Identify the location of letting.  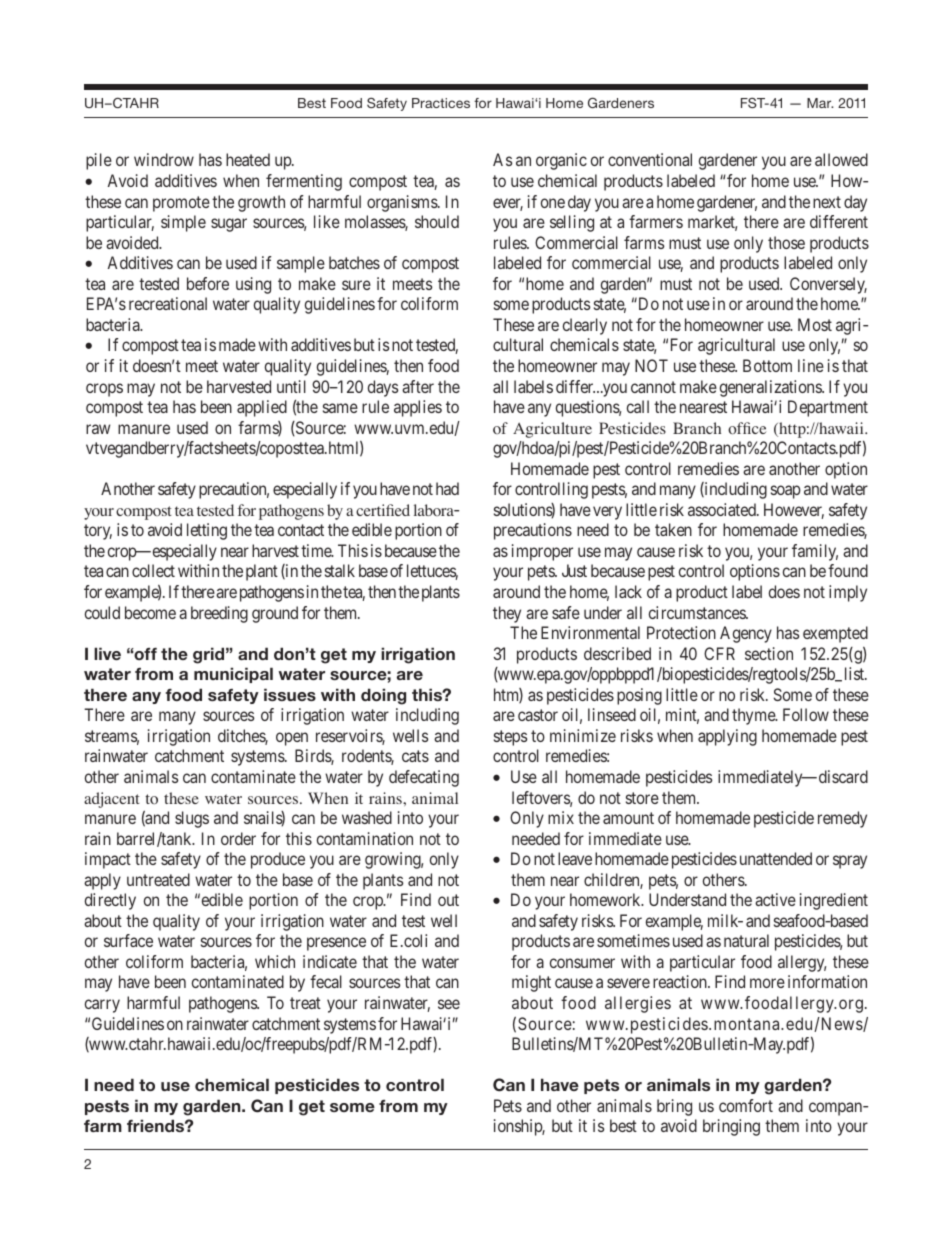
(207, 531).
